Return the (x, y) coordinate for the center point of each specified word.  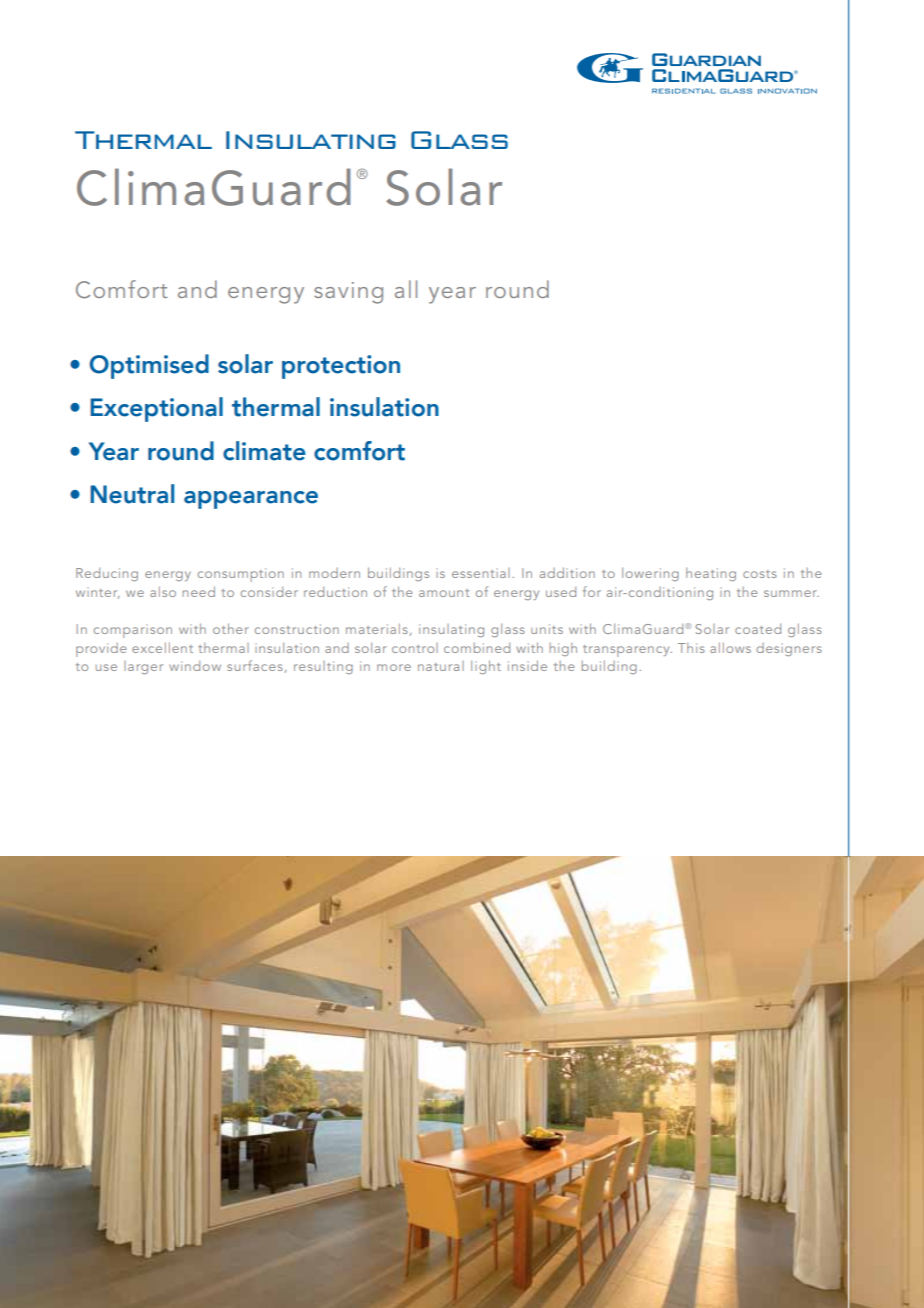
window (195, 665)
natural (441, 666)
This (691, 648)
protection (341, 367)
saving (348, 293)
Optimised (149, 366)
